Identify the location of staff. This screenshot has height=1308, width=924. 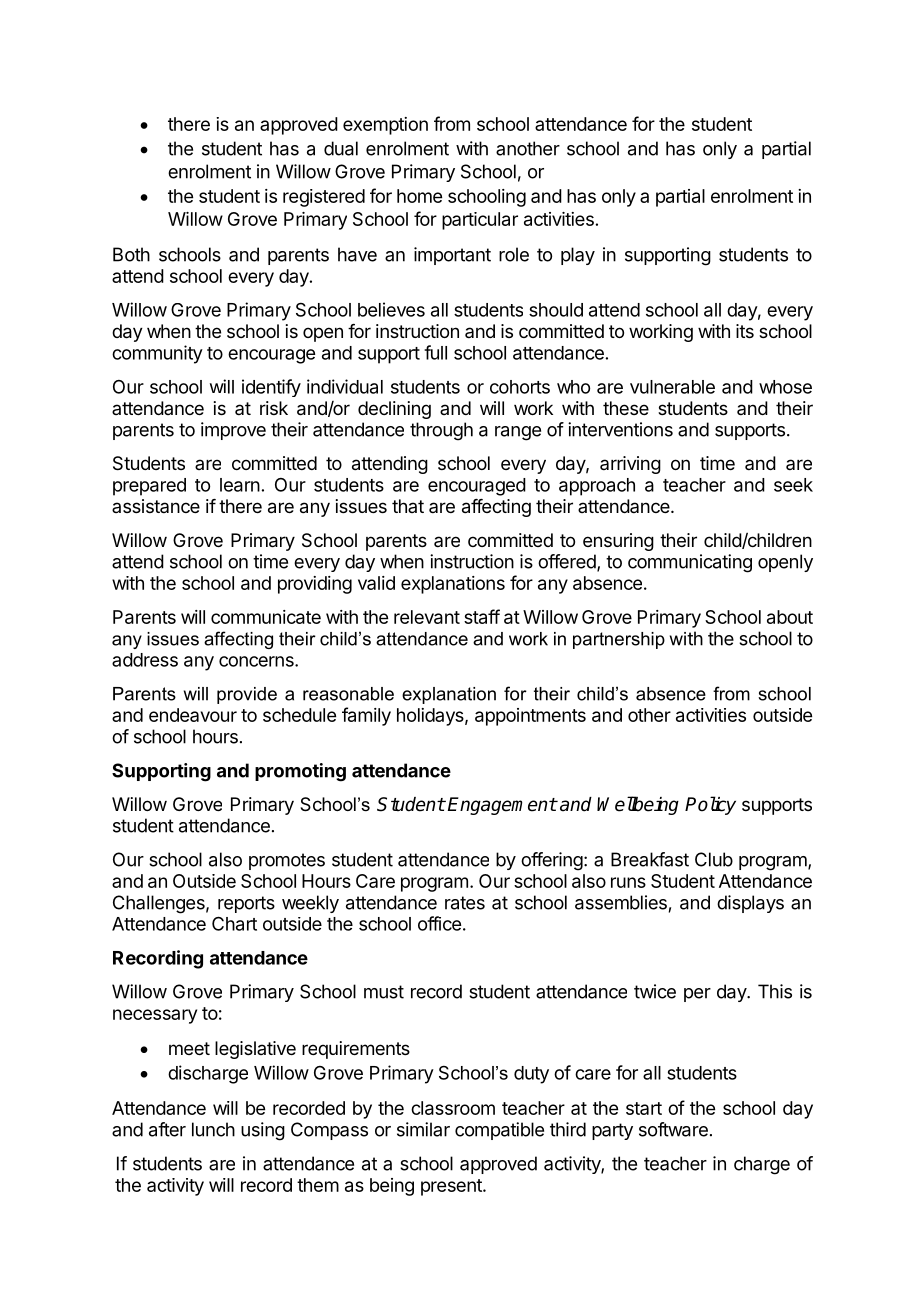
(482, 616).
